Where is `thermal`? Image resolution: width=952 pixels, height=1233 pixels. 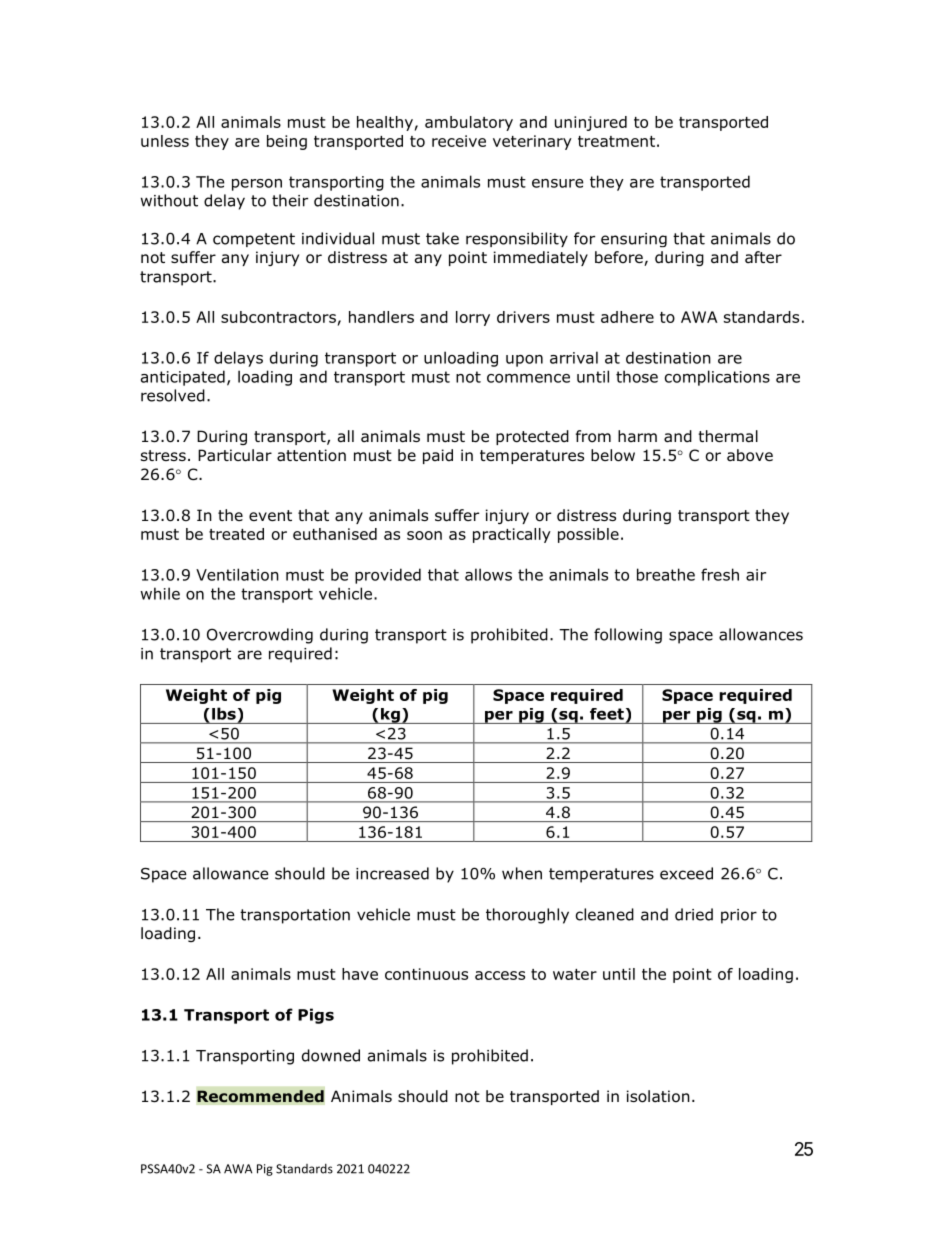 thermal is located at coordinates (728, 436).
